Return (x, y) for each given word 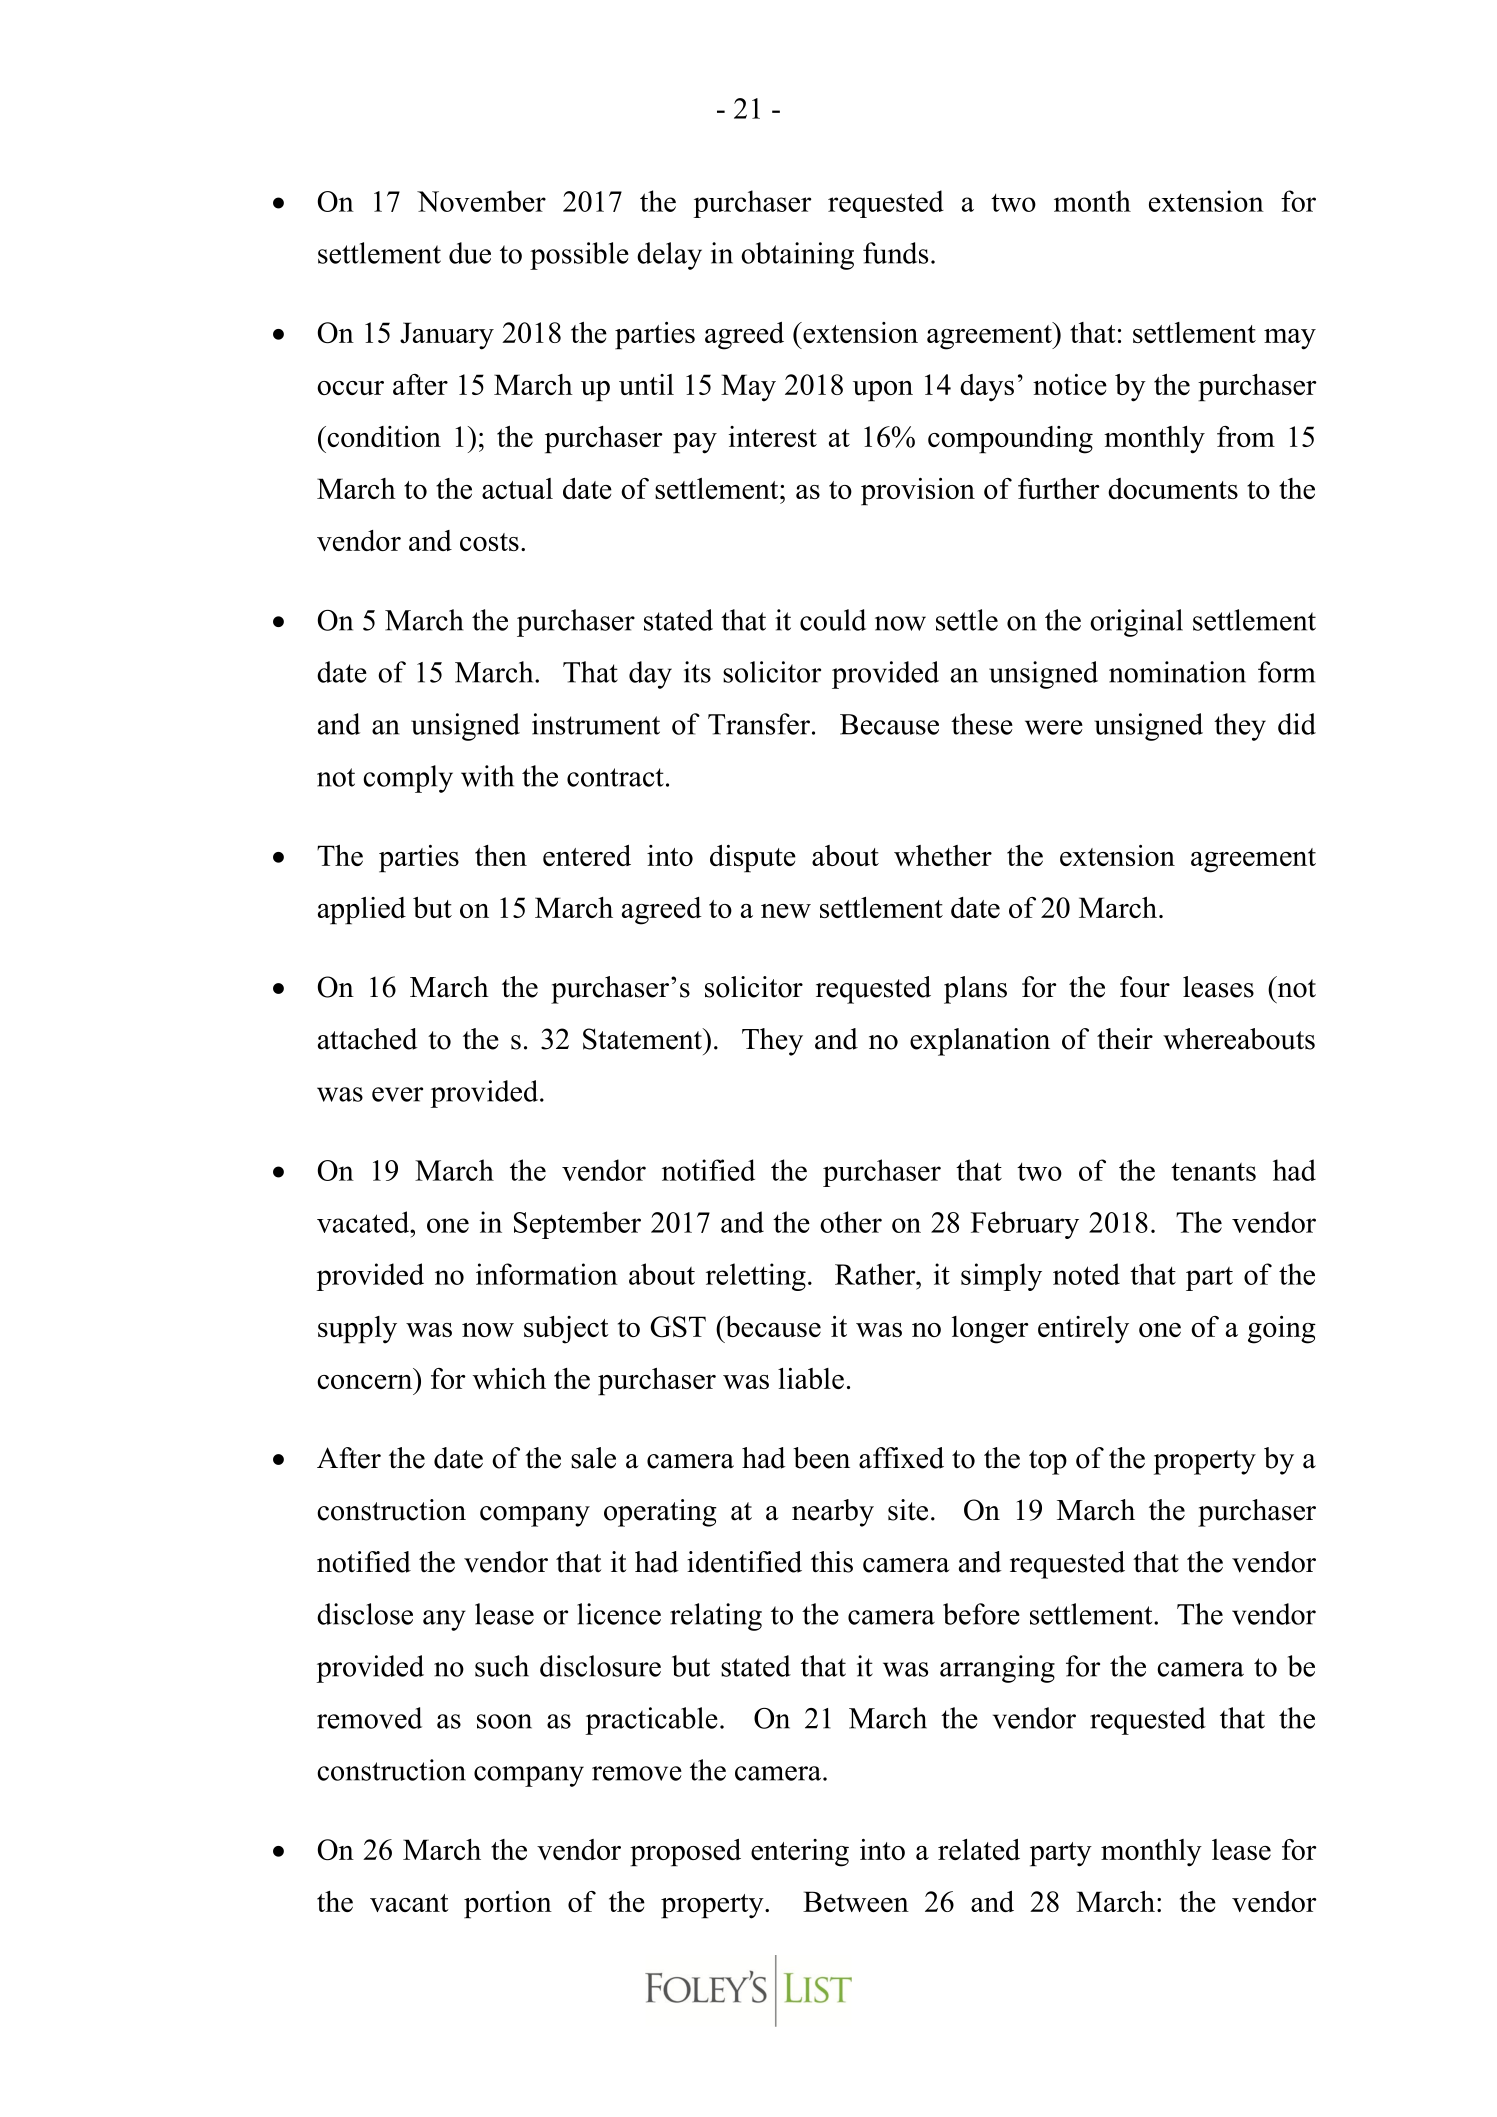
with (487, 776)
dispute (753, 859)
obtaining (797, 256)
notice (1070, 384)
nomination (1177, 672)
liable (811, 1378)
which (509, 1378)
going (1282, 1330)
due (470, 253)
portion (508, 1905)
